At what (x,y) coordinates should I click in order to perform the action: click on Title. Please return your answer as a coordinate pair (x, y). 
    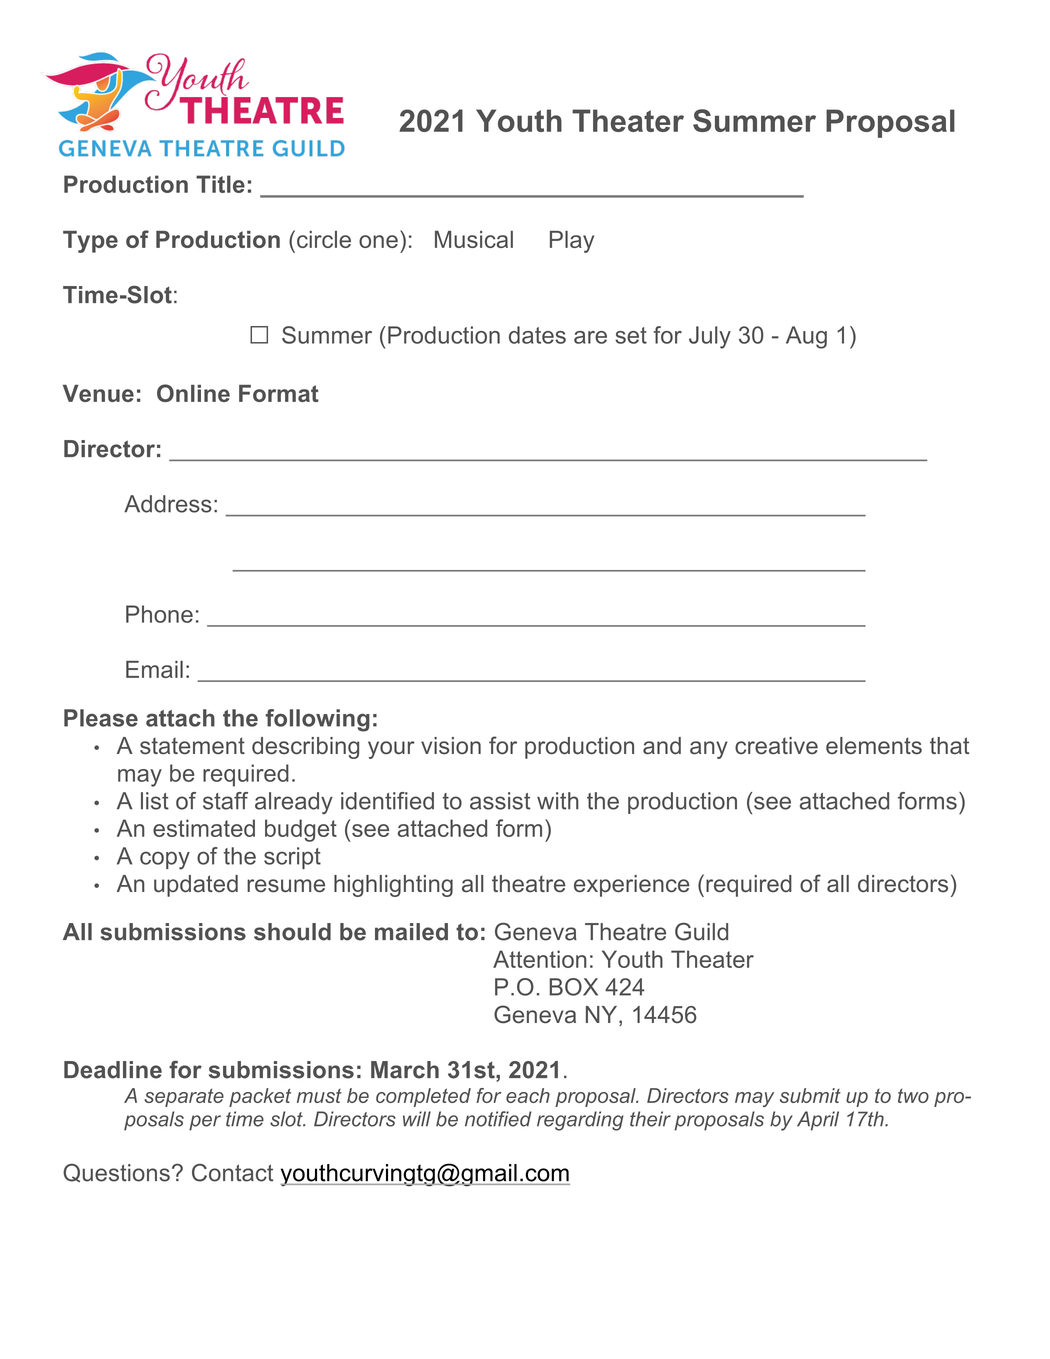
    Looking at the image, I should click on (220, 184).
